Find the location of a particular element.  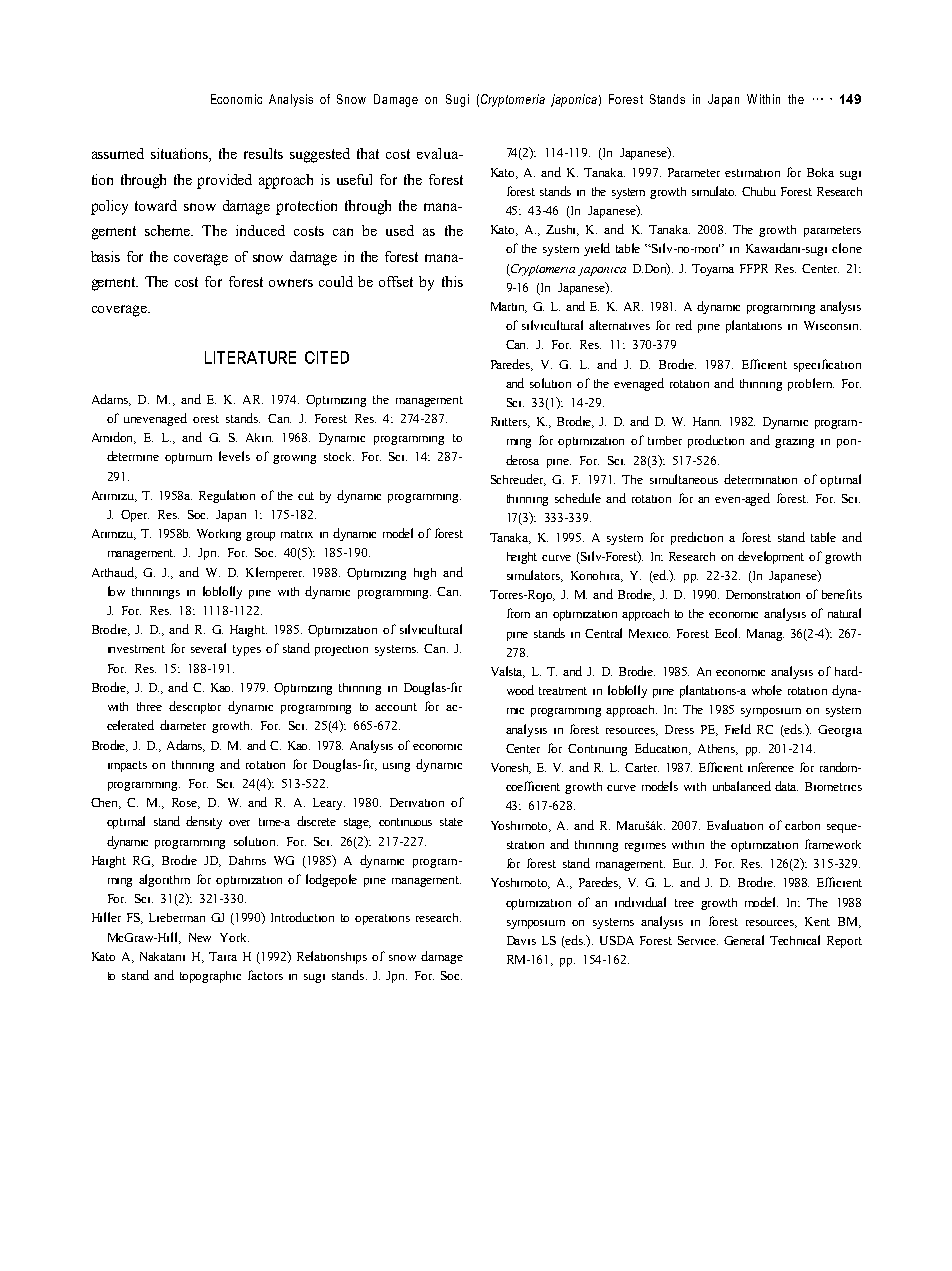

timber is located at coordinates (665, 440).
